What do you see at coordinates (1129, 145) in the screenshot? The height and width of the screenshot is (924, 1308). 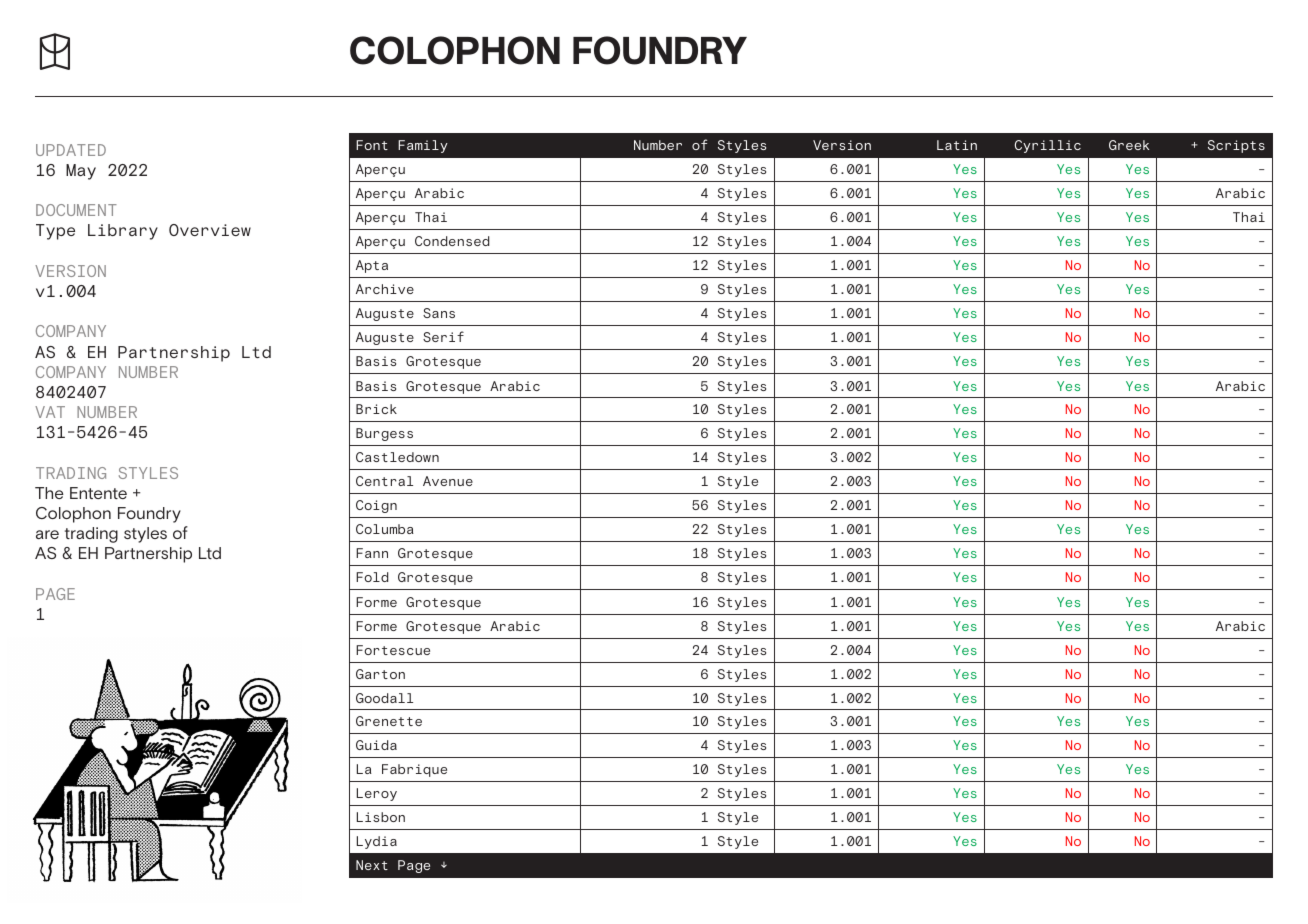 I see `Greek` at bounding box center [1129, 145].
